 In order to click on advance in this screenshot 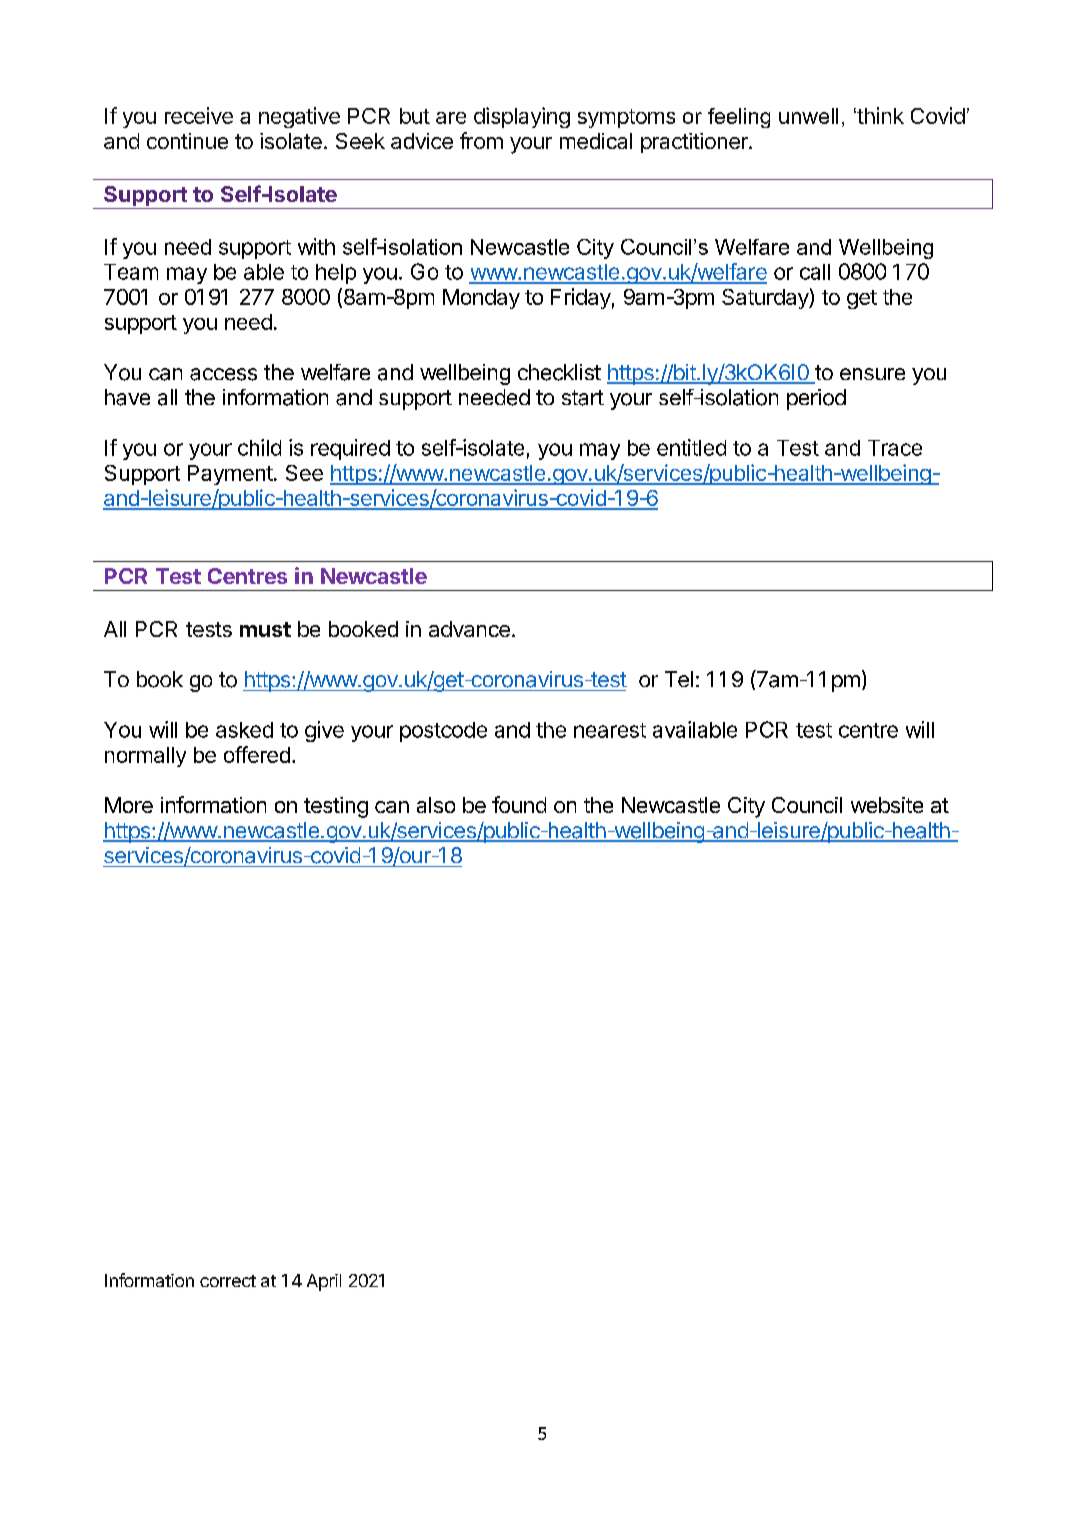, I will do `click(469, 629)`.
